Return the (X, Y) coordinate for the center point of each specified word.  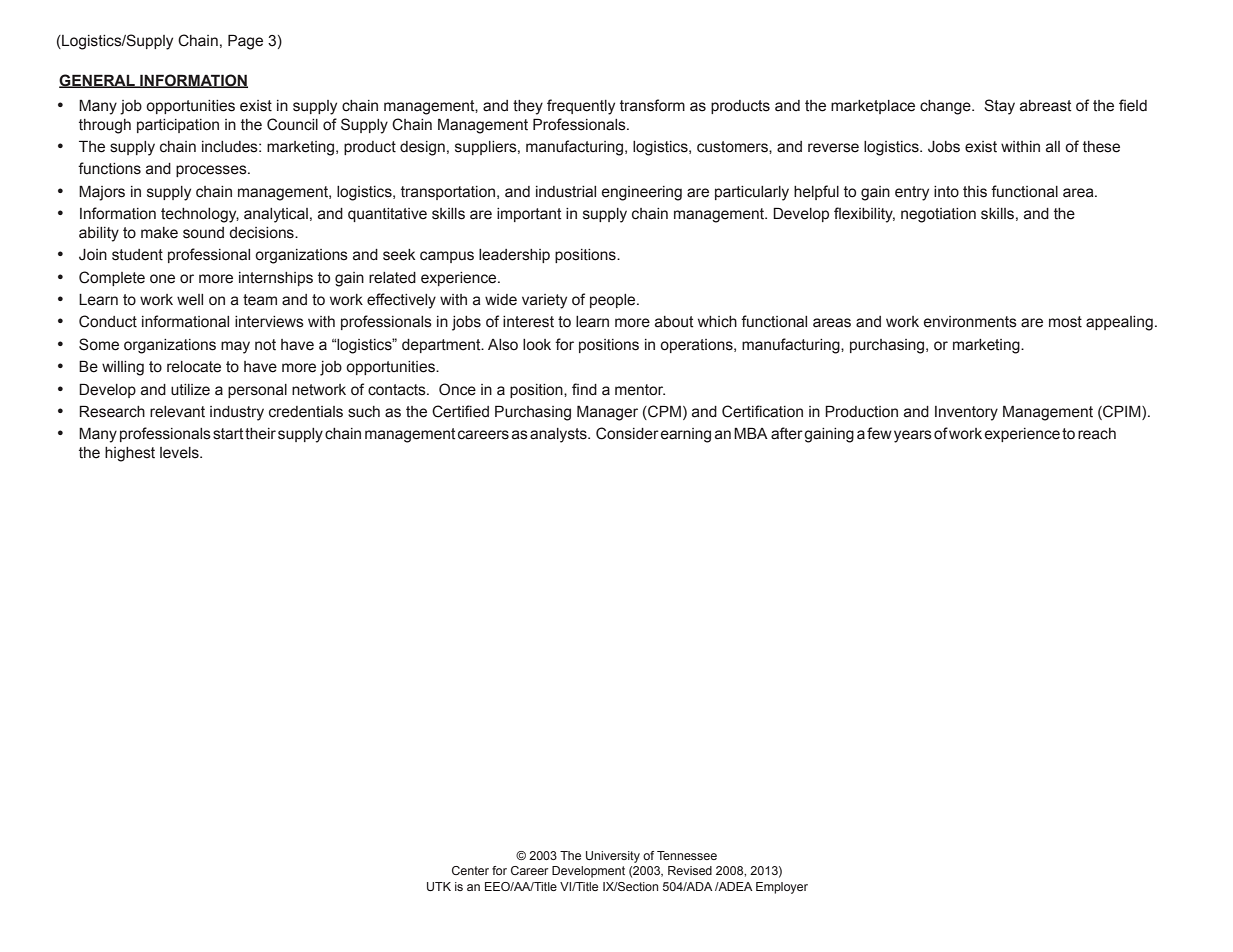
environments (970, 322)
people (614, 301)
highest (130, 454)
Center (470, 870)
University (613, 857)
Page (245, 42)
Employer (782, 888)
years (913, 436)
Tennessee (687, 855)
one (162, 279)
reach (1097, 434)
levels (180, 453)
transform (652, 105)
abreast (1046, 106)
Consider (627, 433)
